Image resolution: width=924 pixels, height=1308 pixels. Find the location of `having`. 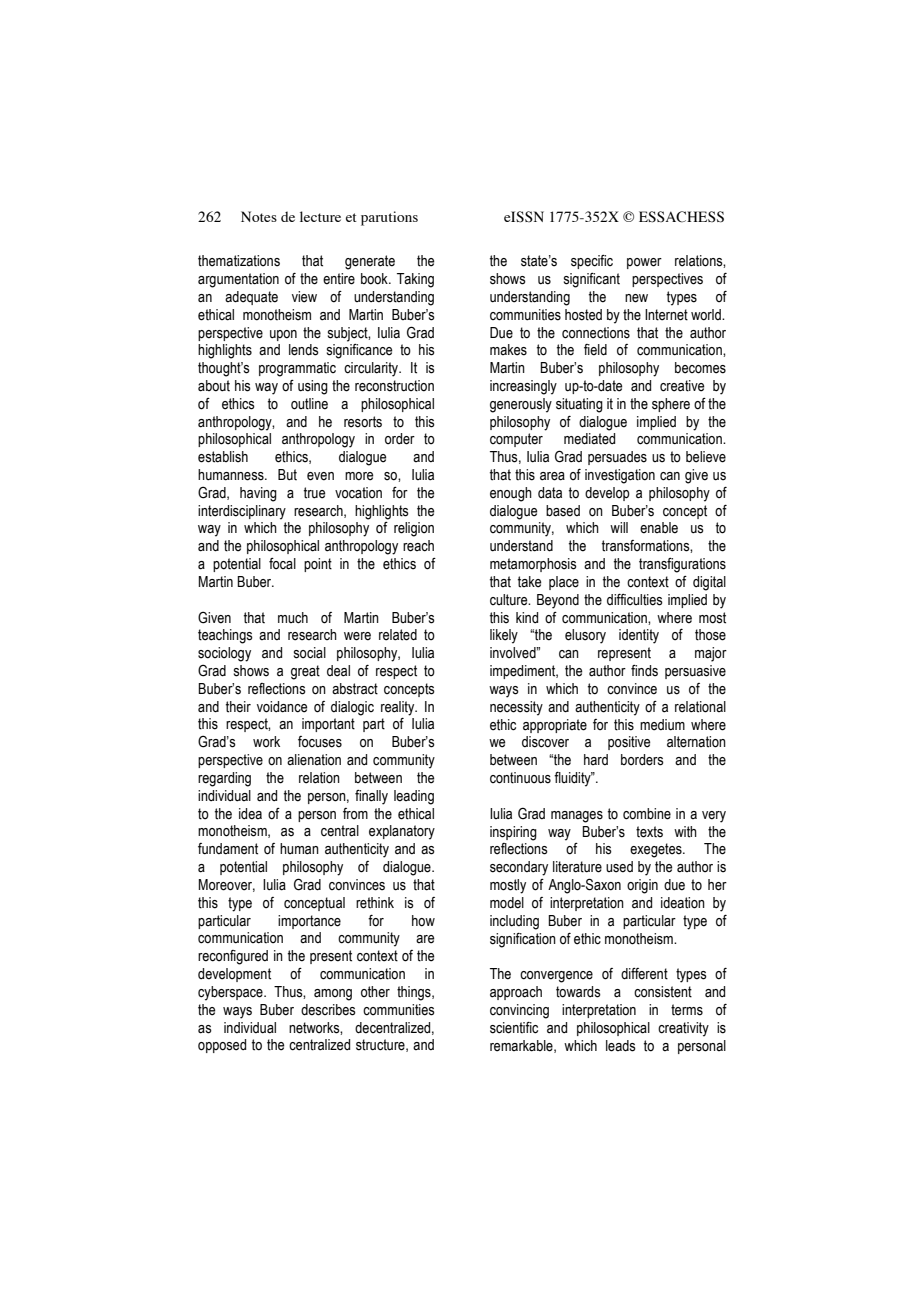

having is located at coordinates (258, 494).
